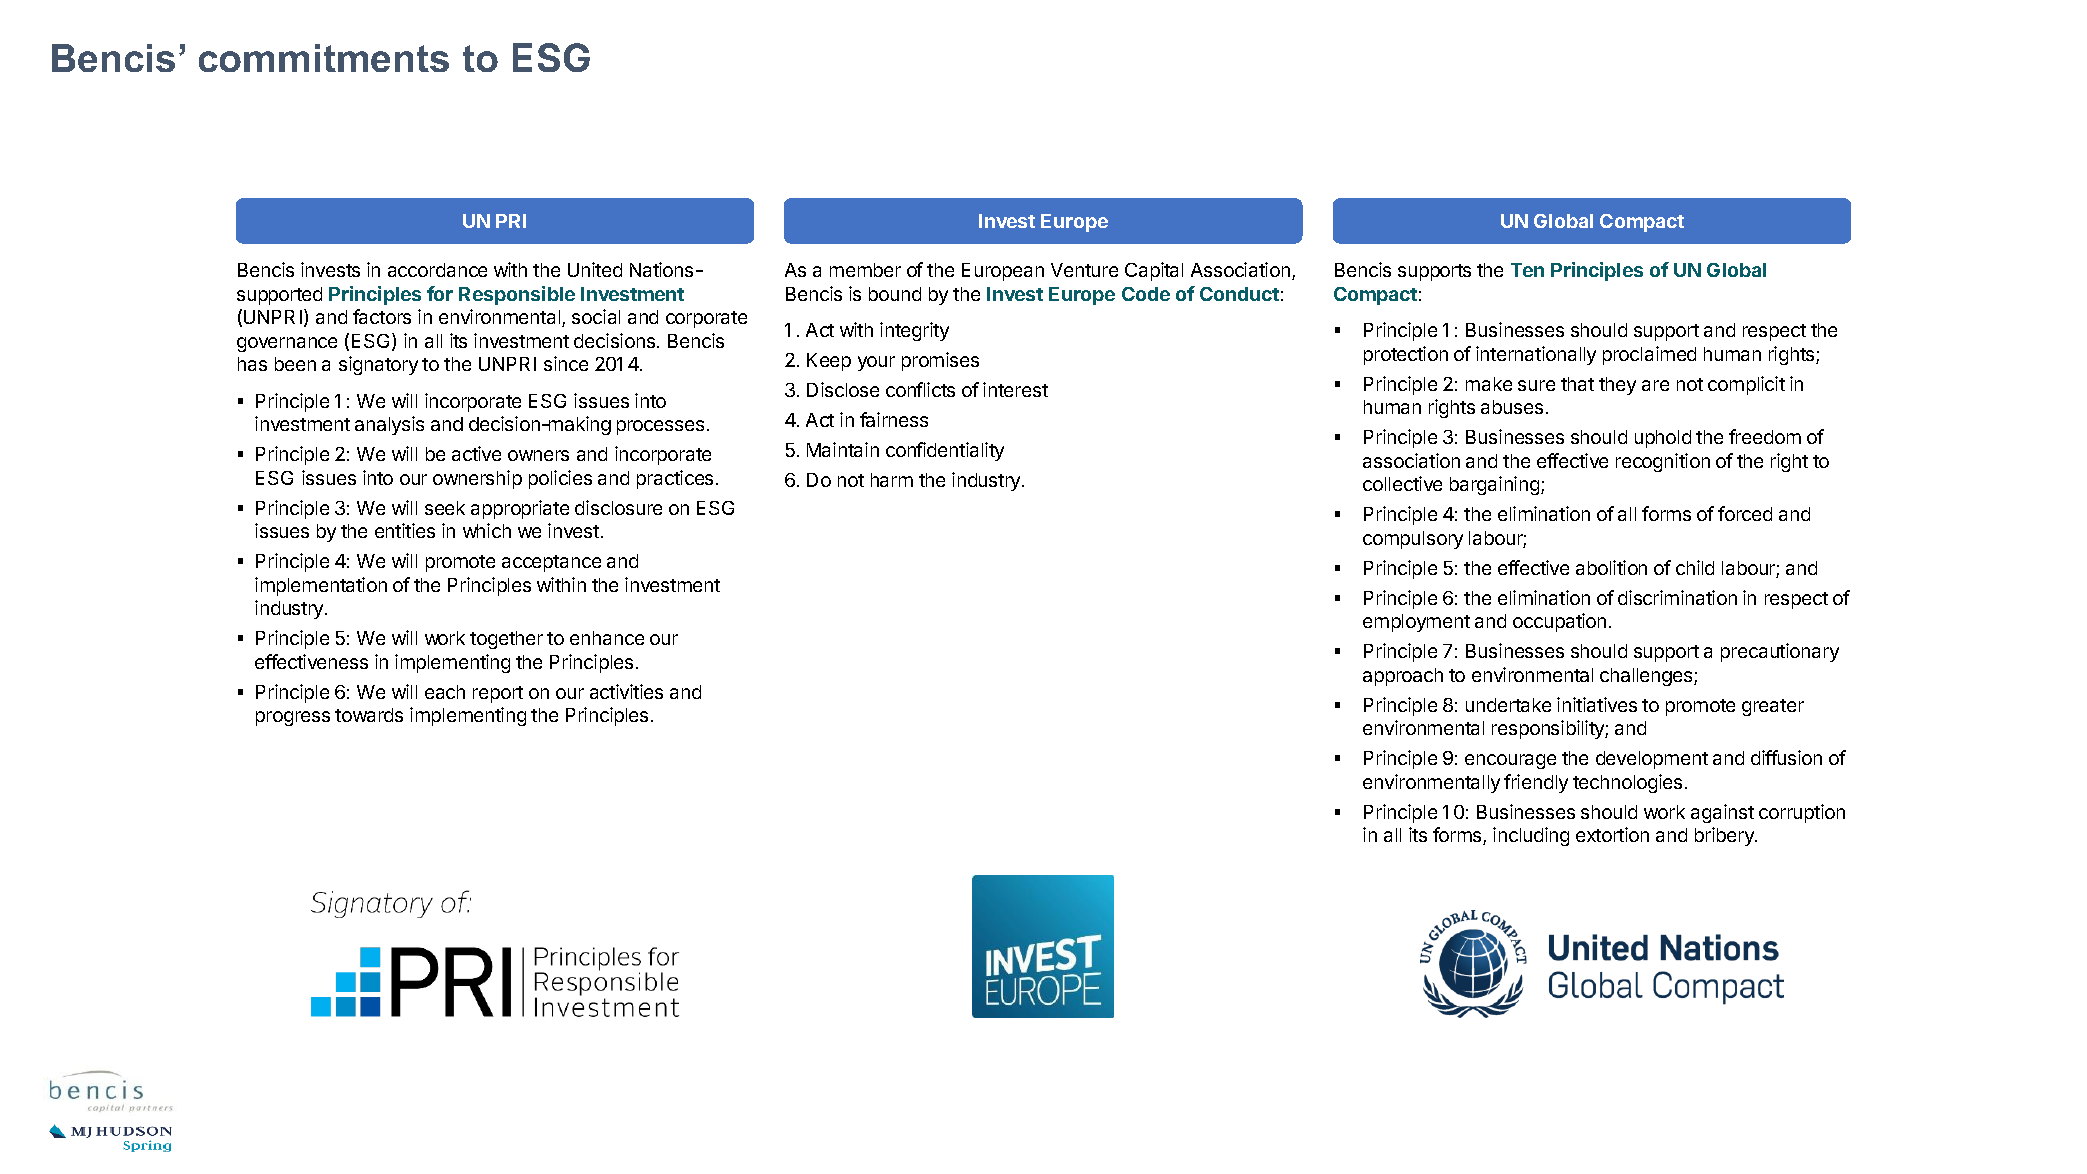 The height and width of the image is (1174, 2087). Describe the element at coordinates (1531, 836) in the image. I see `including` at that location.
